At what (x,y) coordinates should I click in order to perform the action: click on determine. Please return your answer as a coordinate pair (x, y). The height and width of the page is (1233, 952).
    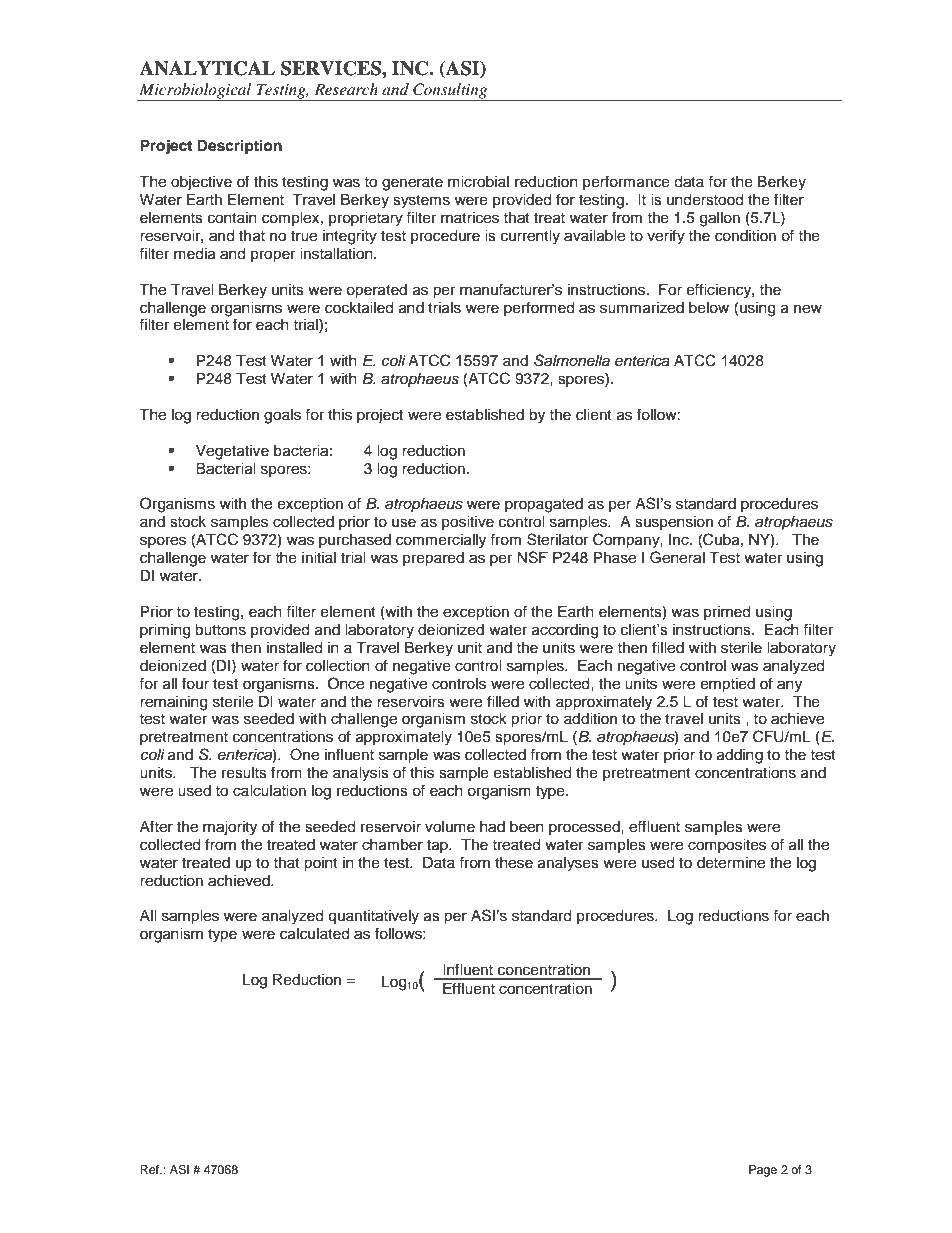
    Looking at the image, I should click on (731, 863).
